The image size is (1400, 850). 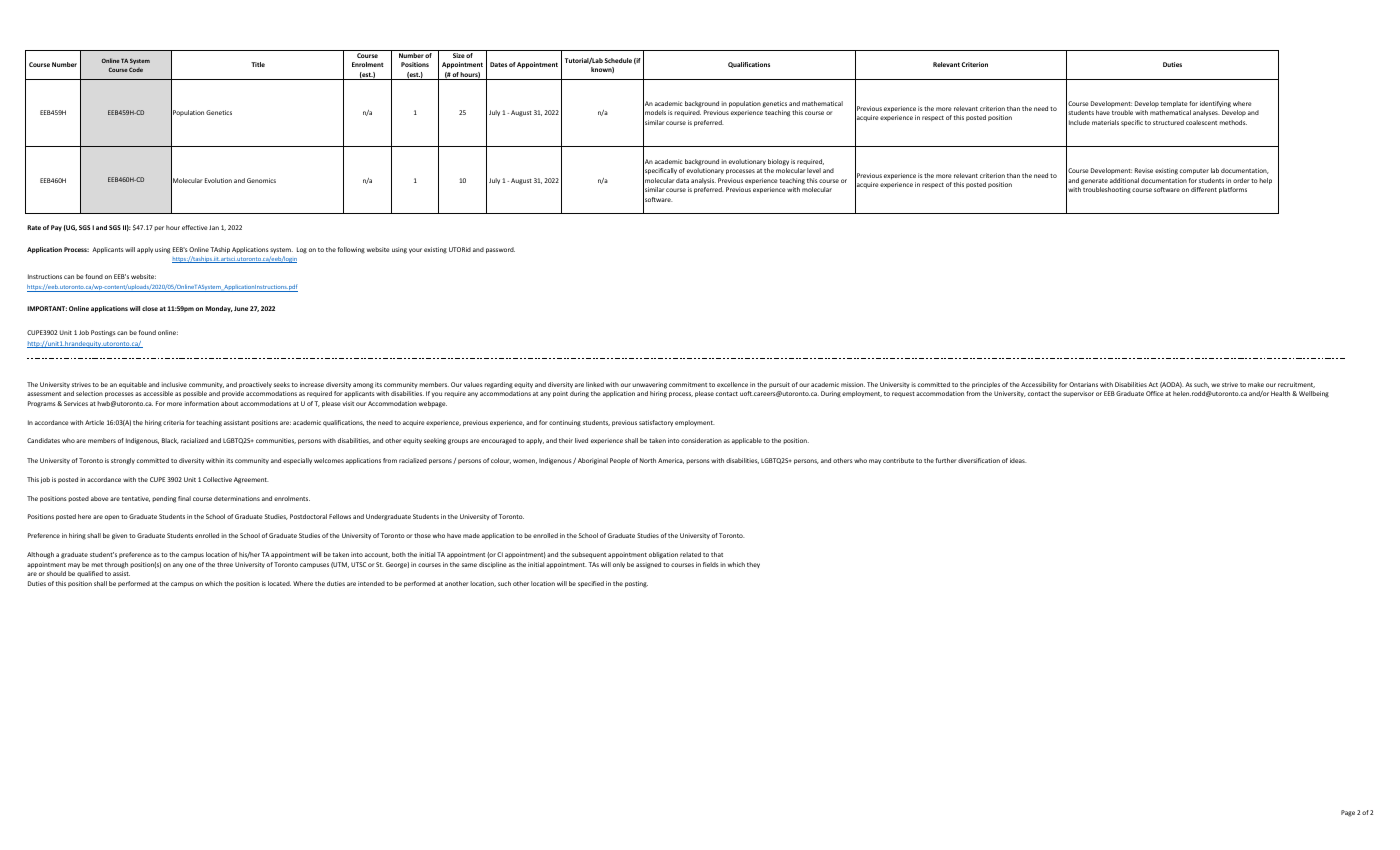 I want to click on commitment, so click(x=688, y=384).
